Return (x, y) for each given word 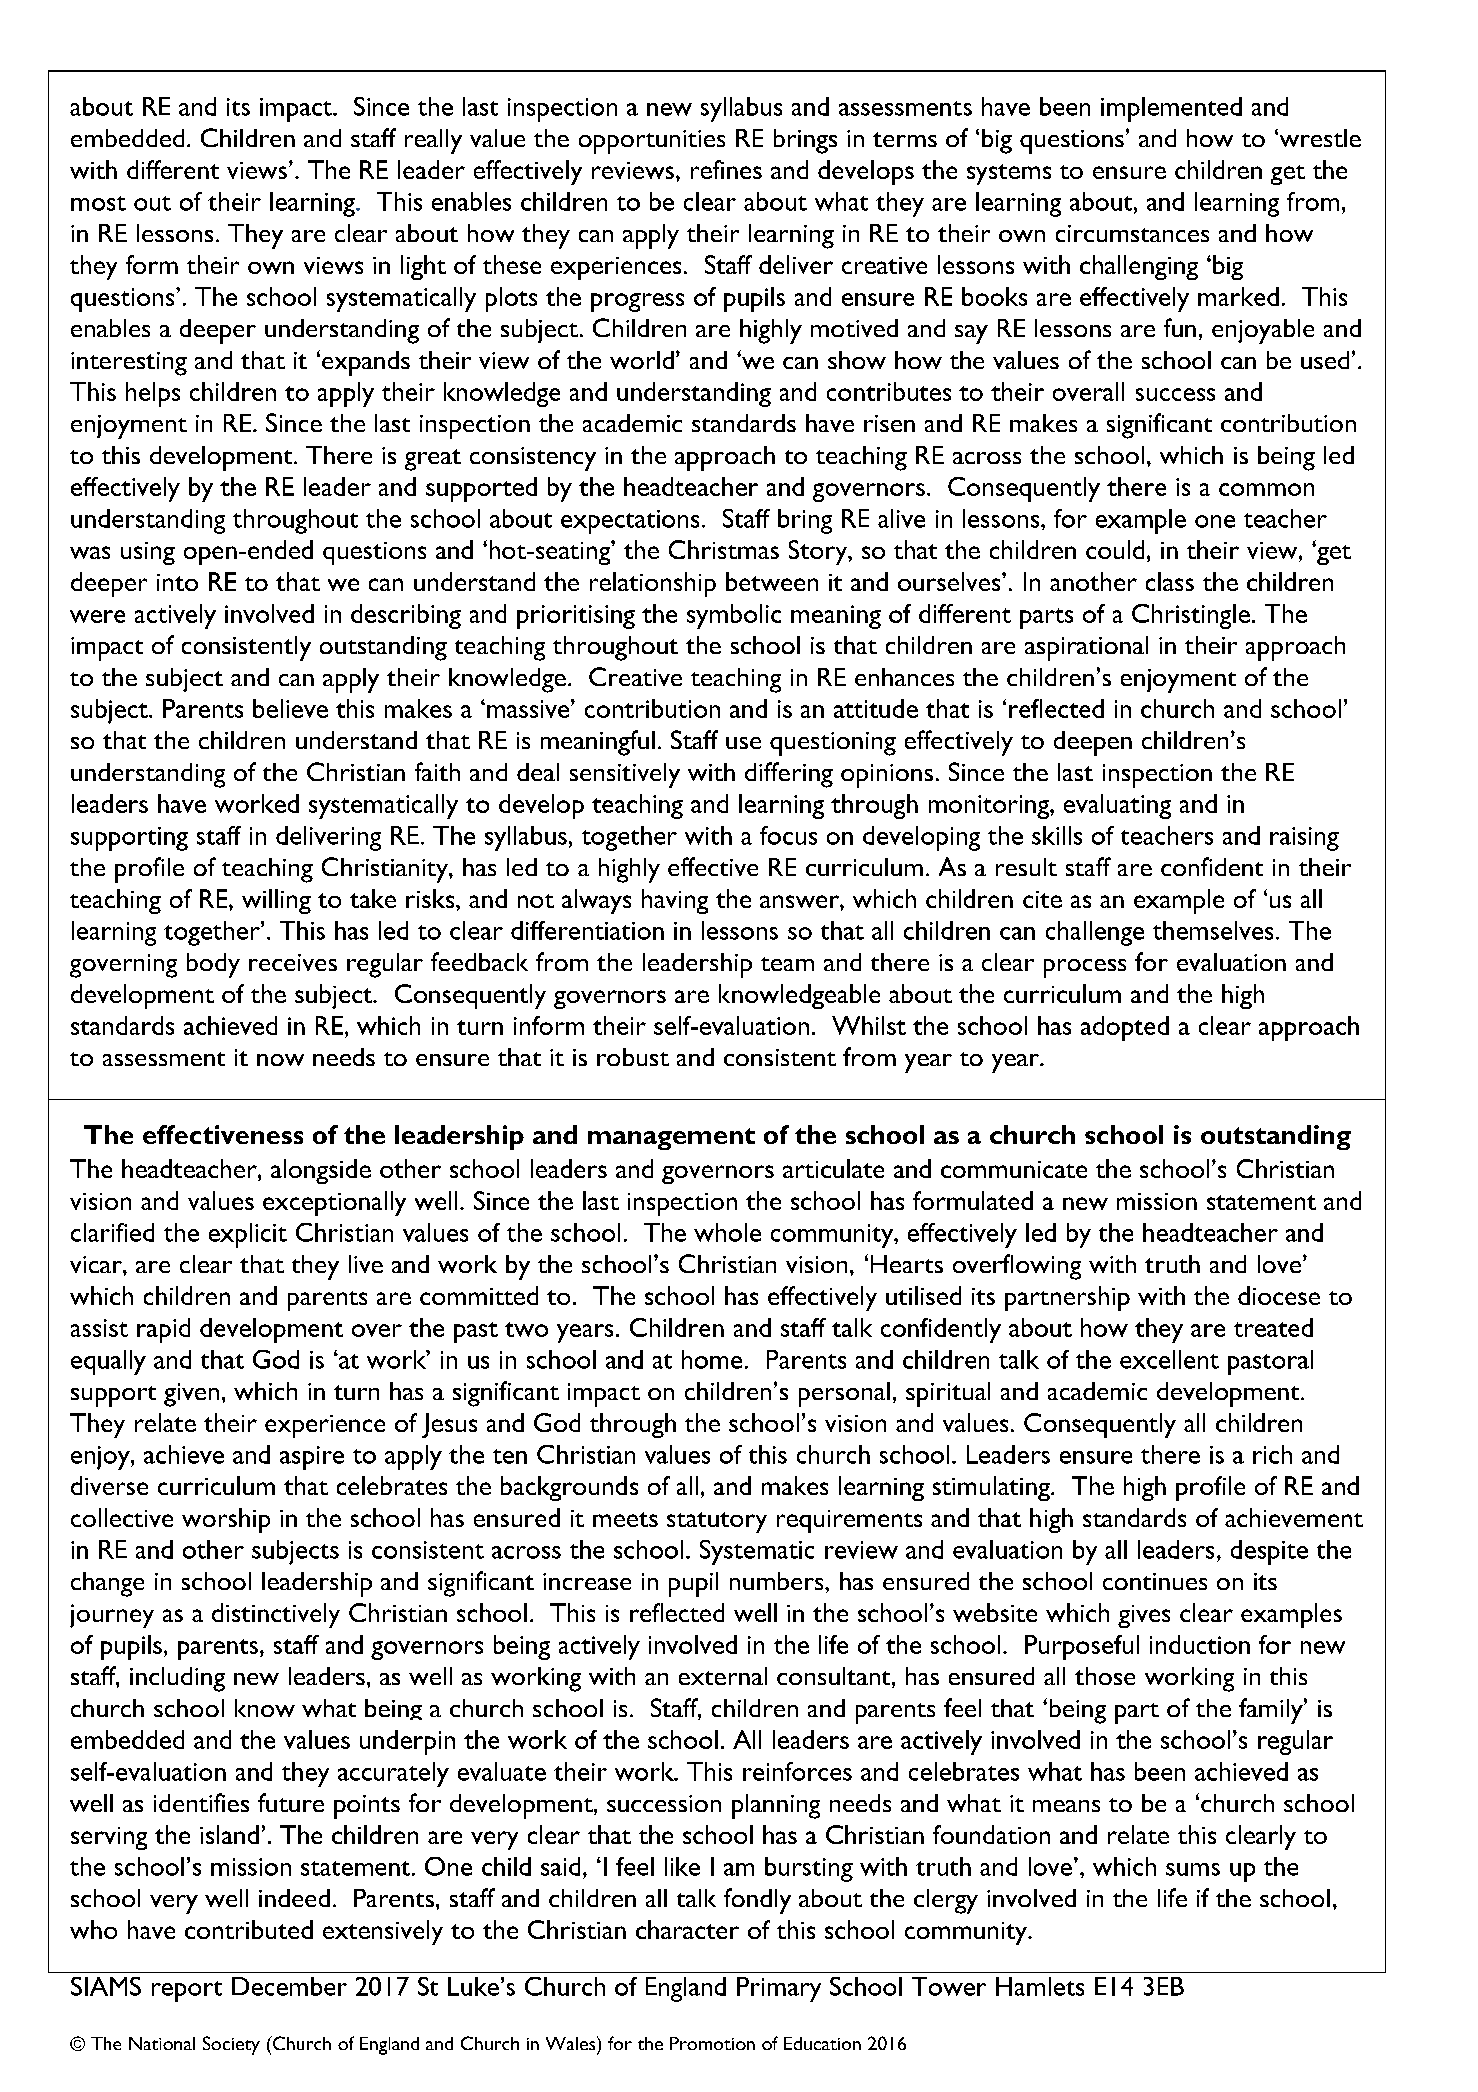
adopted (1125, 1028)
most (98, 203)
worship (226, 1520)
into (177, 582)
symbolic (734, 616)
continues (1155, 1581)
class (1170, 581)
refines (726, 169)
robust (633, 1057)
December (289, 1986)
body (213, 965)
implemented (1171, 109)
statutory (717, 1522)
